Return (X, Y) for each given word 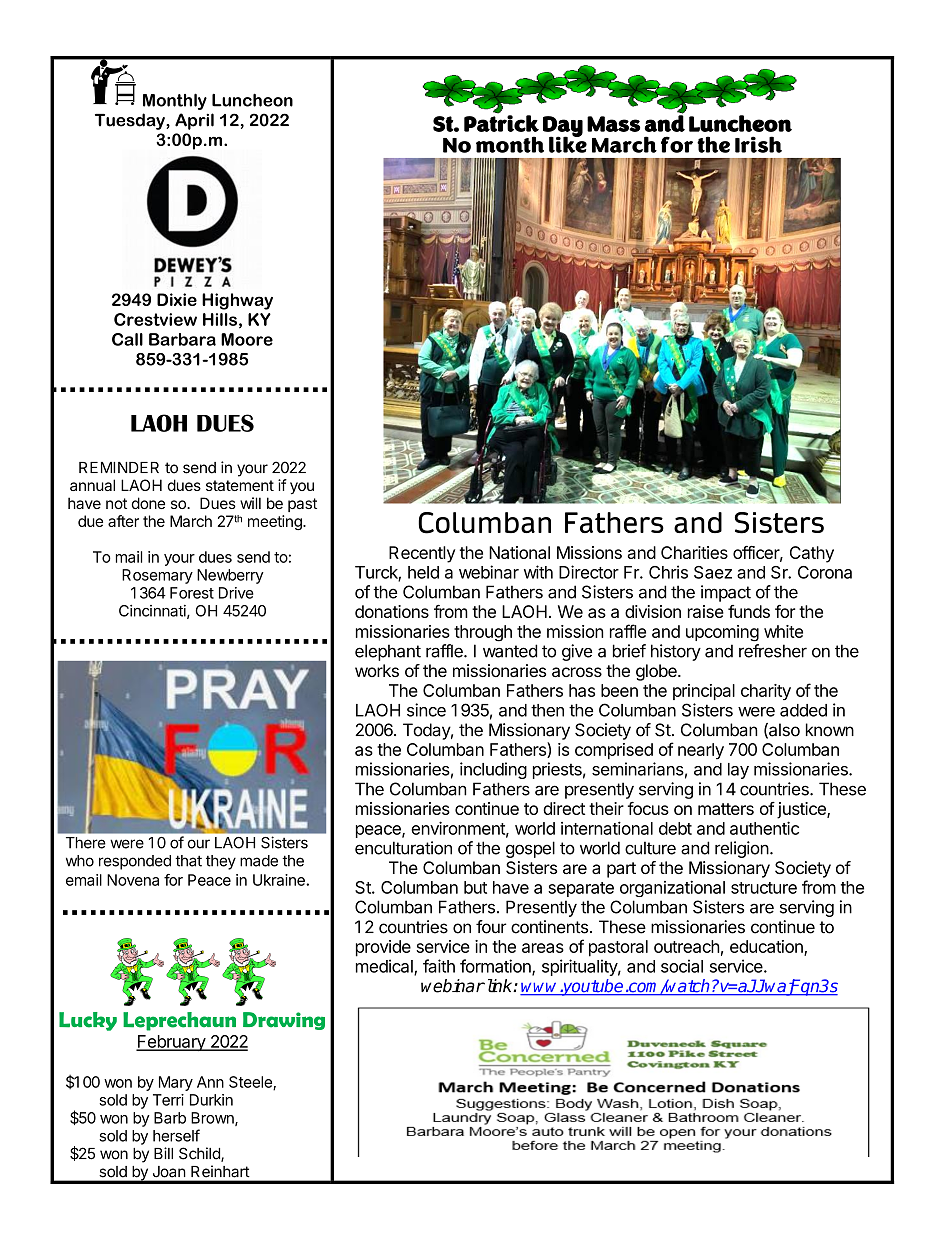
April (194, 121)
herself (176, 1135)
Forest (192, 593)
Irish (758, 144)
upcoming (722, 633)
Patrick (501, 122)
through (483, 633)
